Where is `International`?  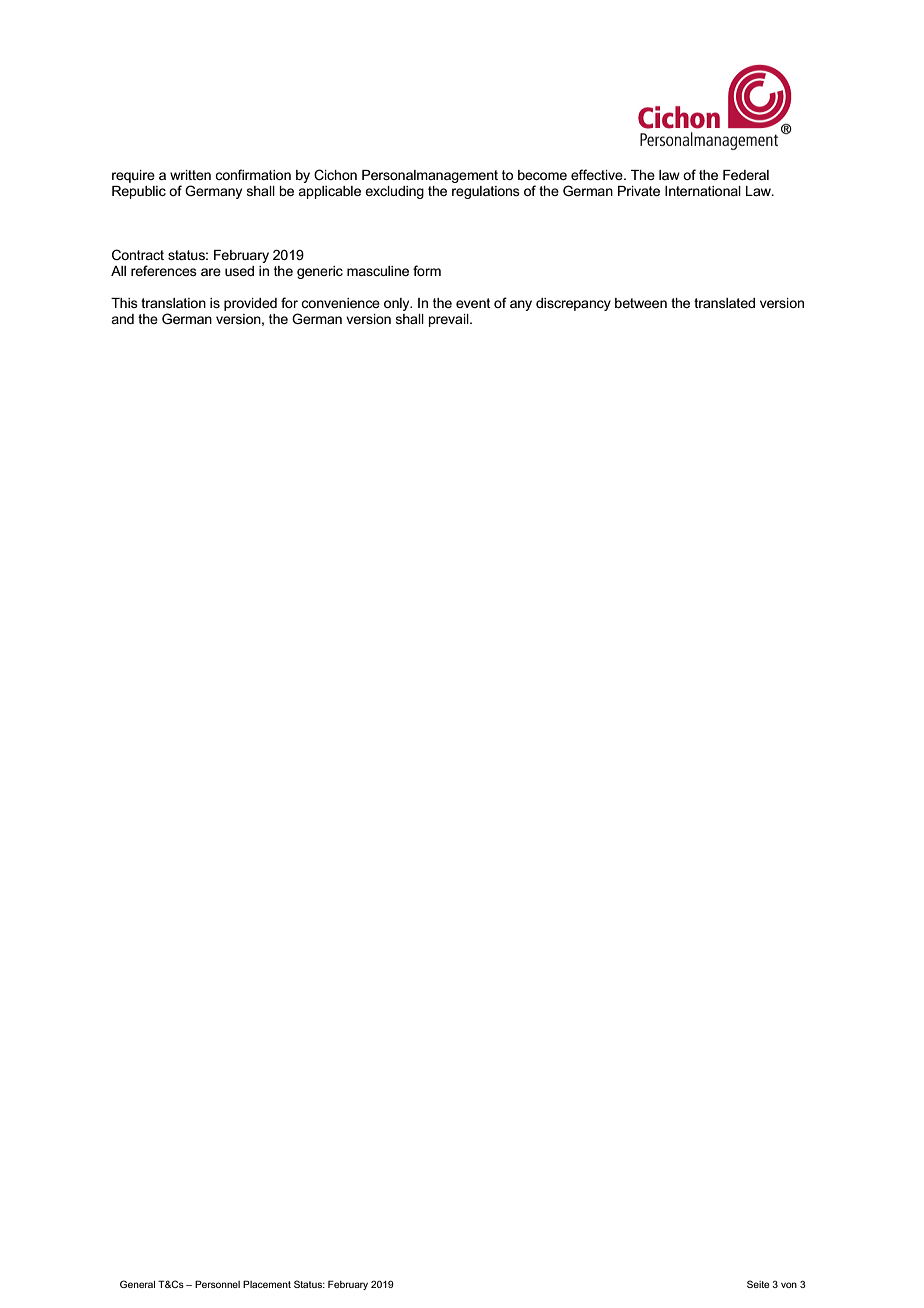
International is located at coordinates (703, 191).
